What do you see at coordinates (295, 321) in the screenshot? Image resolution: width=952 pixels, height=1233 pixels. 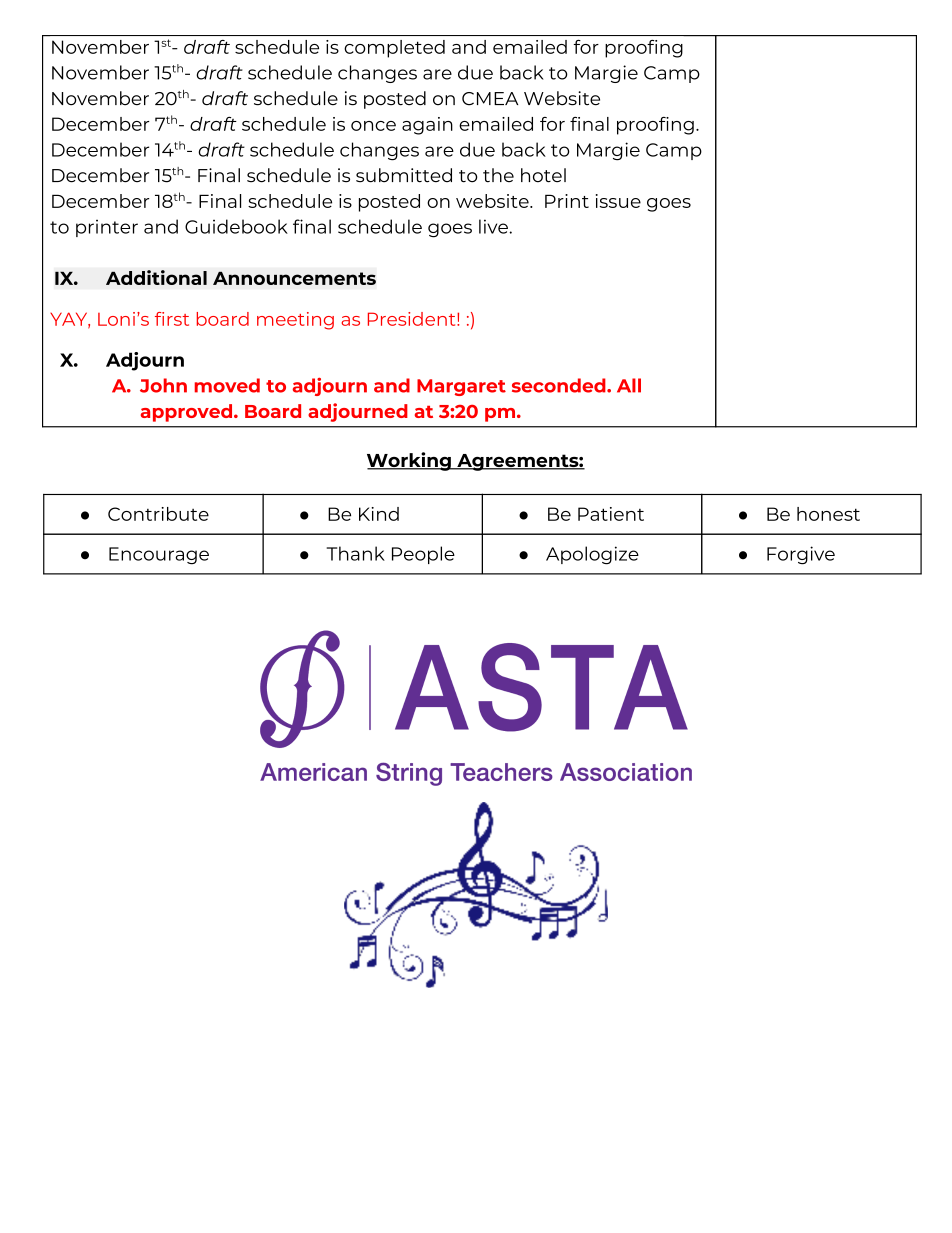 I see `meeting` at bounding box center [295, 321].
